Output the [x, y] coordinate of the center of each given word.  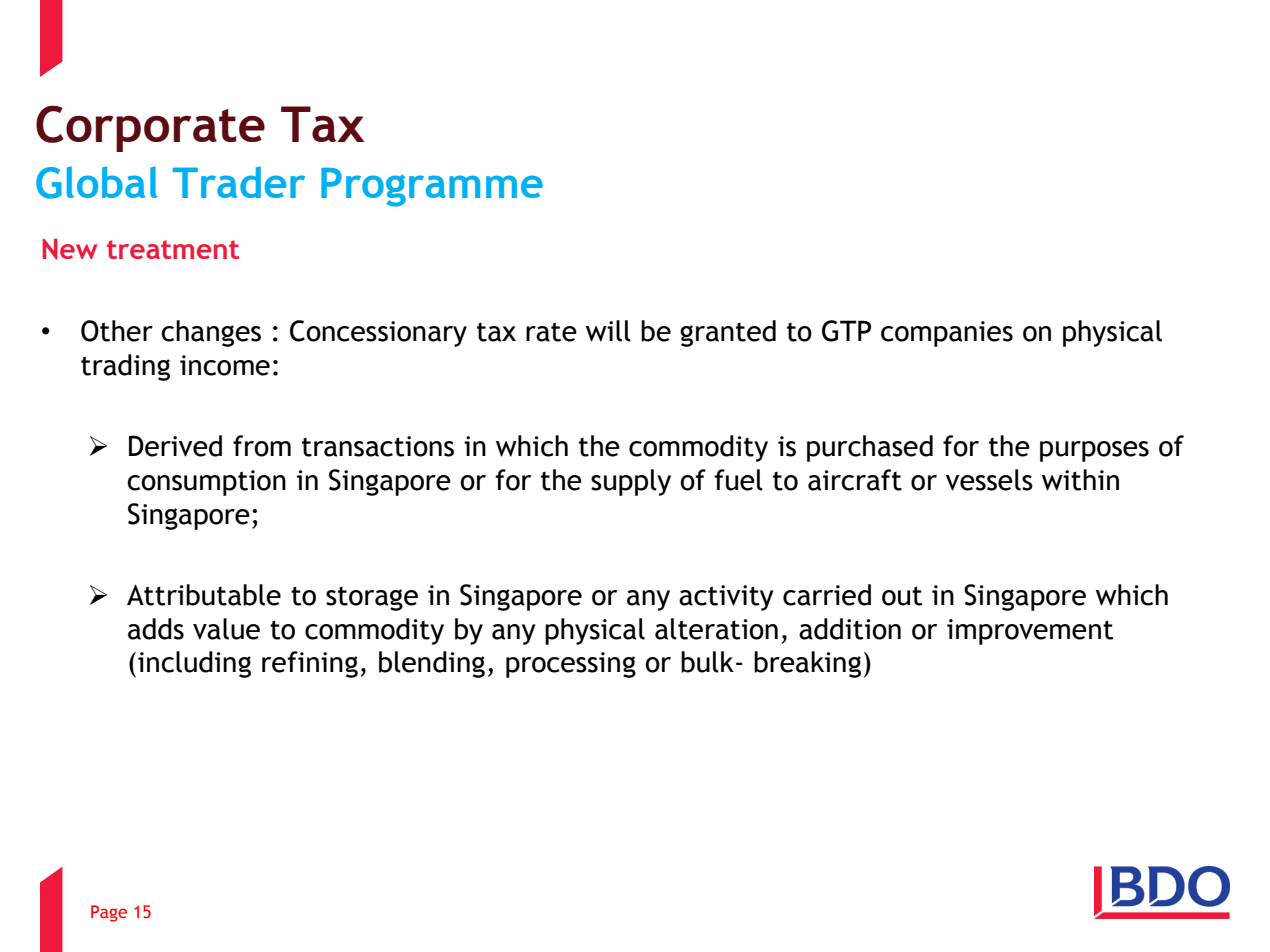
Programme [432, 187]
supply [631, 482]
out [902, 596]
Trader [239, 182]
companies [947, 334]
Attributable [204, 595]
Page [109, 913]
